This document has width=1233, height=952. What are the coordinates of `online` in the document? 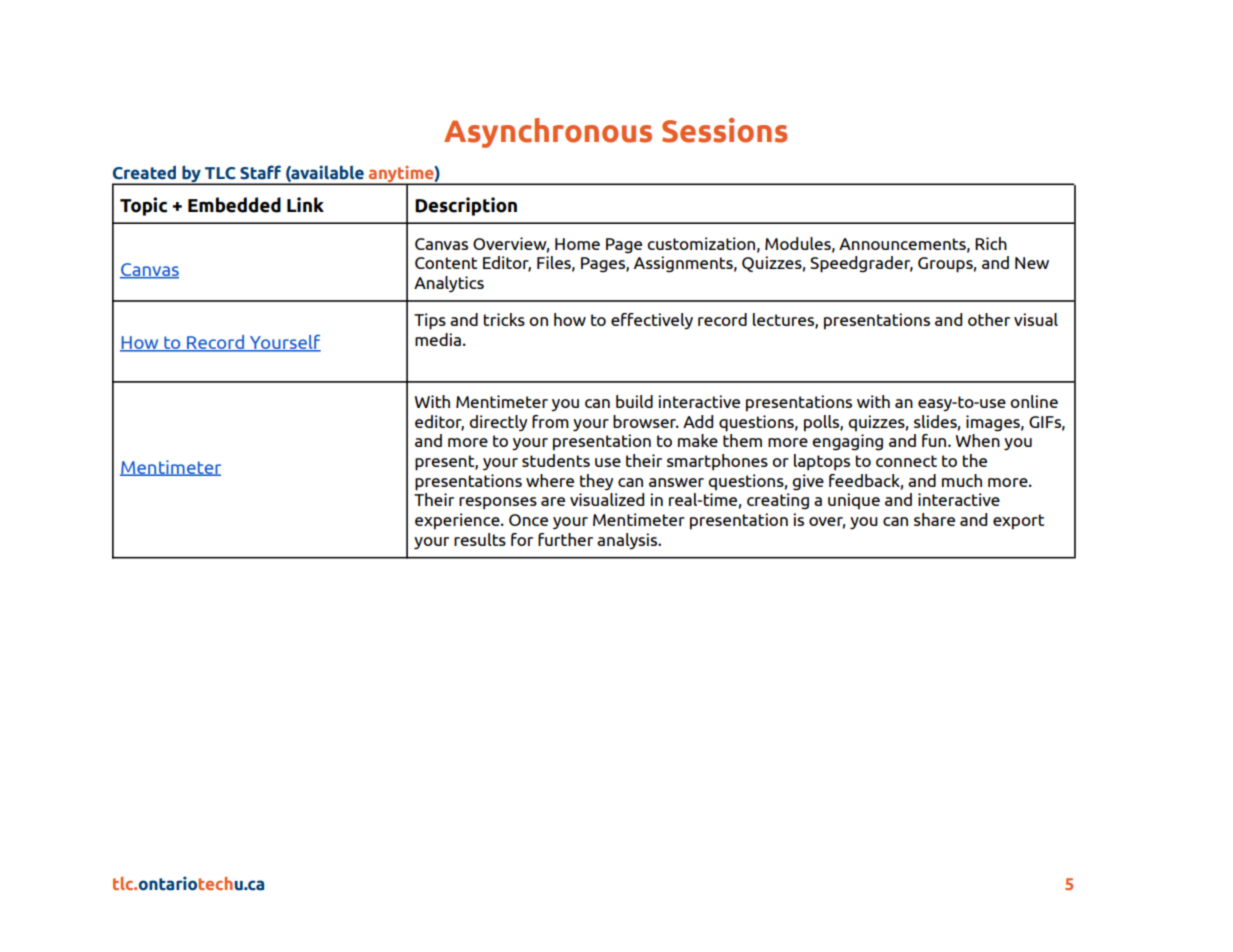 It's located at (1034, 401).
